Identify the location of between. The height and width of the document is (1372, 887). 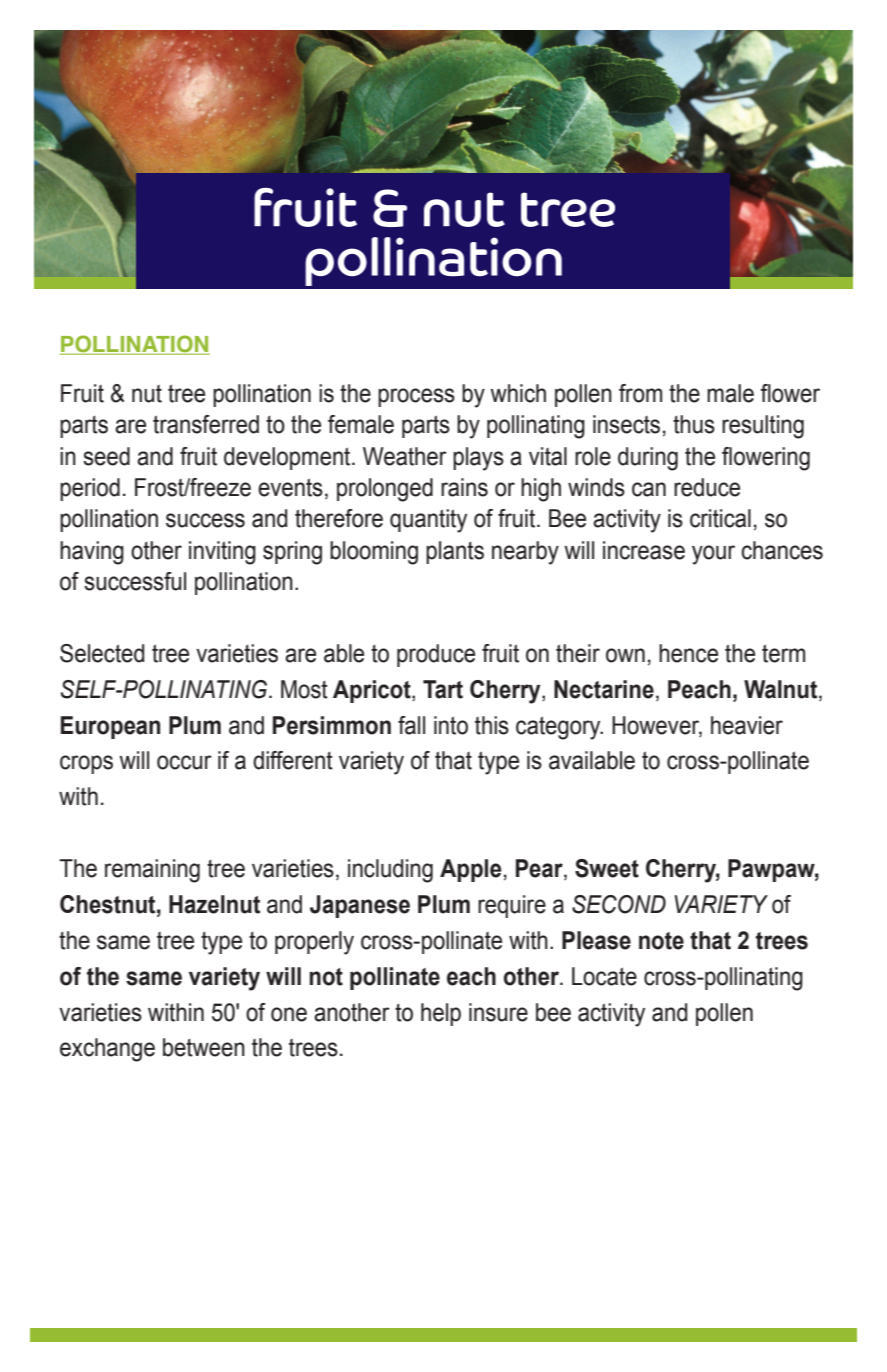
(204, 1047).
